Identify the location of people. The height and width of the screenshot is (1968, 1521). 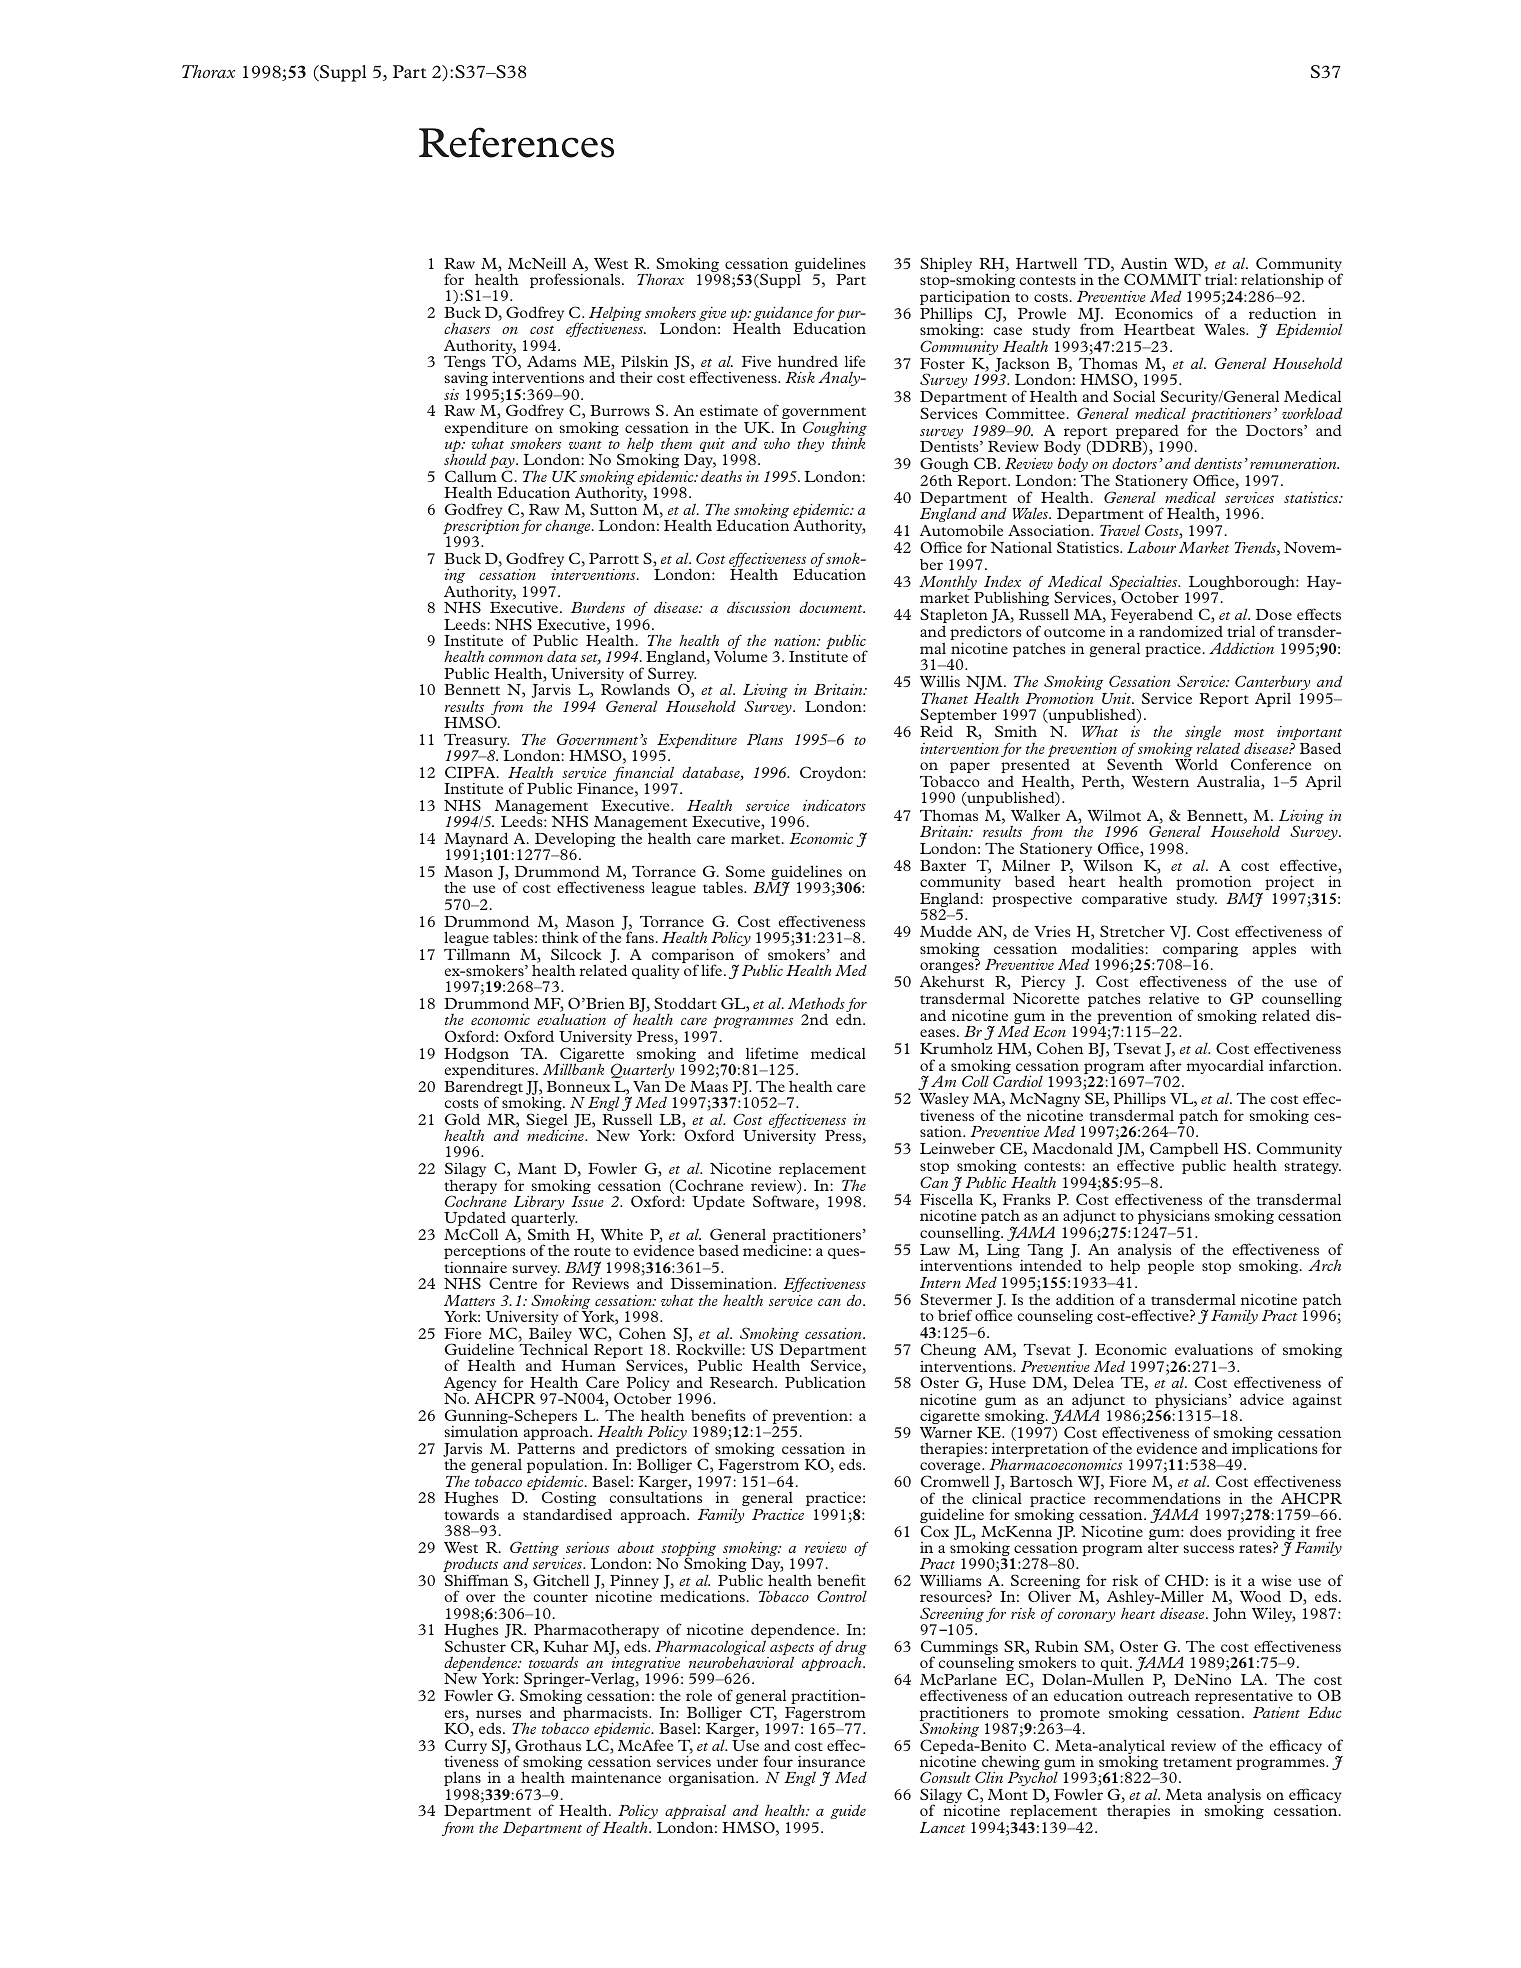
(1171, 1267).
